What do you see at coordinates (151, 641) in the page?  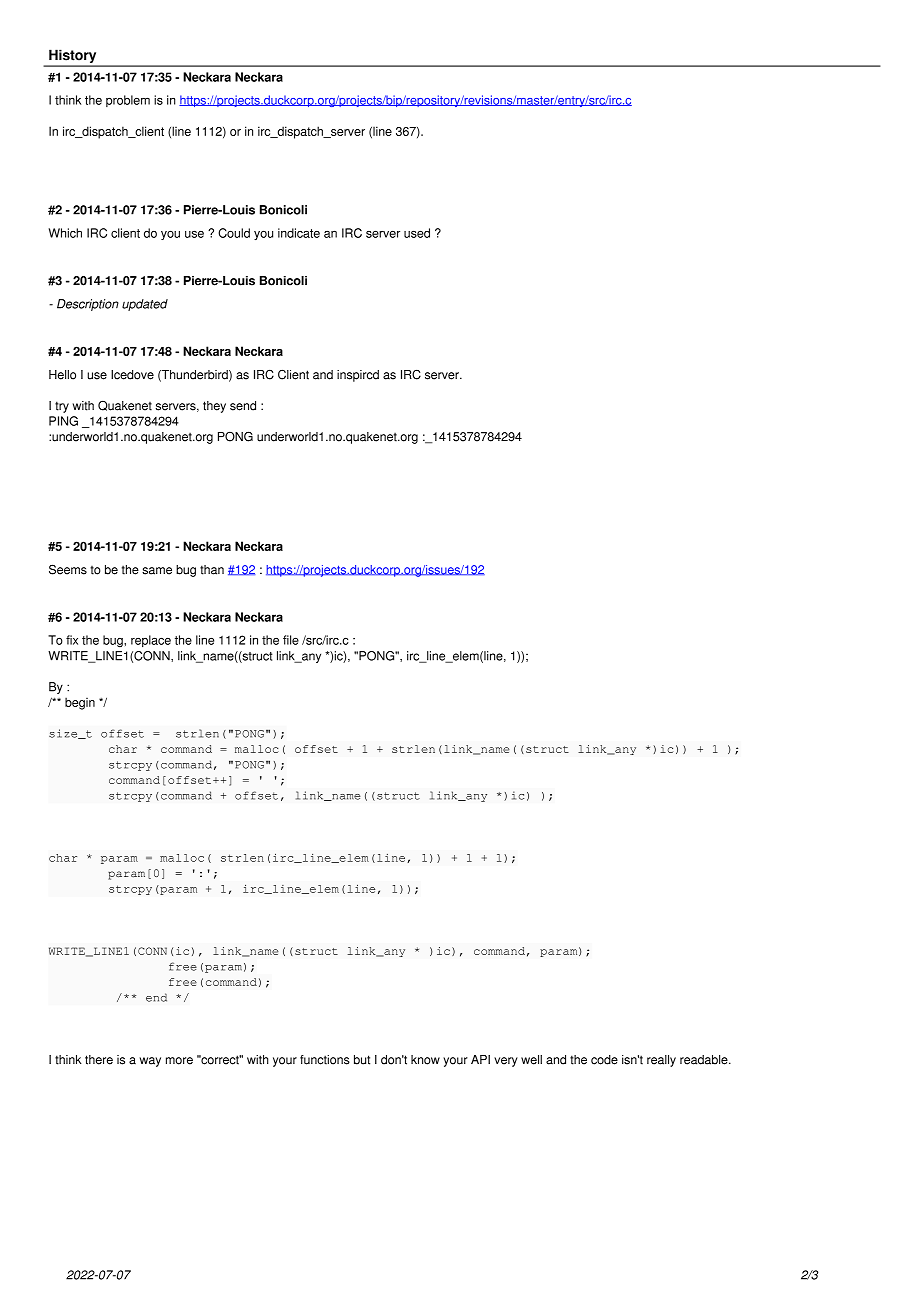 I see `replace` at bounding box center [151, 641].
